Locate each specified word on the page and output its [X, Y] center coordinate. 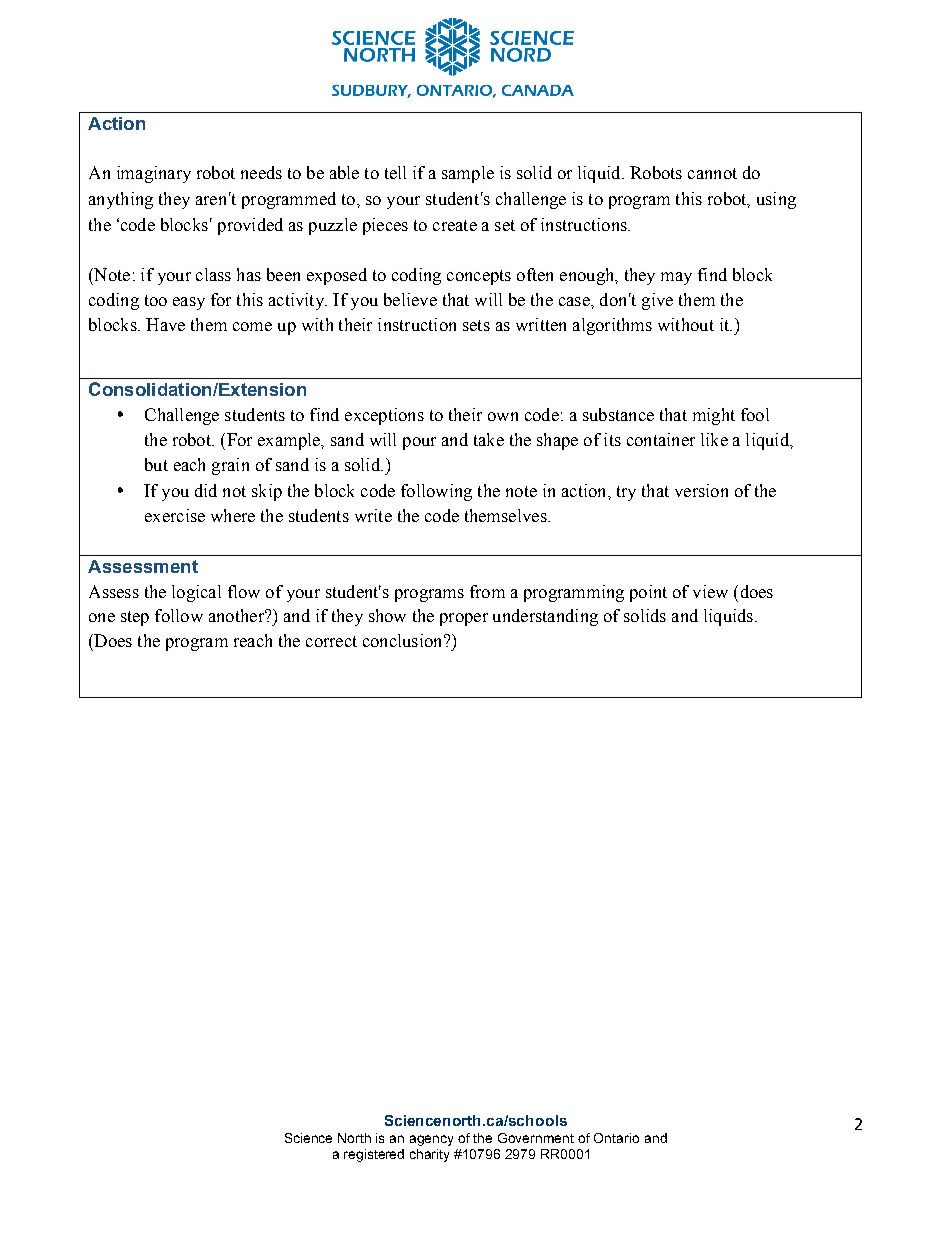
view [710, 591]
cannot [712, 173]
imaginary [154, 174]
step [135, 618]
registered [374, 1155]
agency [431, 1140]
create [455, 225]
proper [464, 619]
